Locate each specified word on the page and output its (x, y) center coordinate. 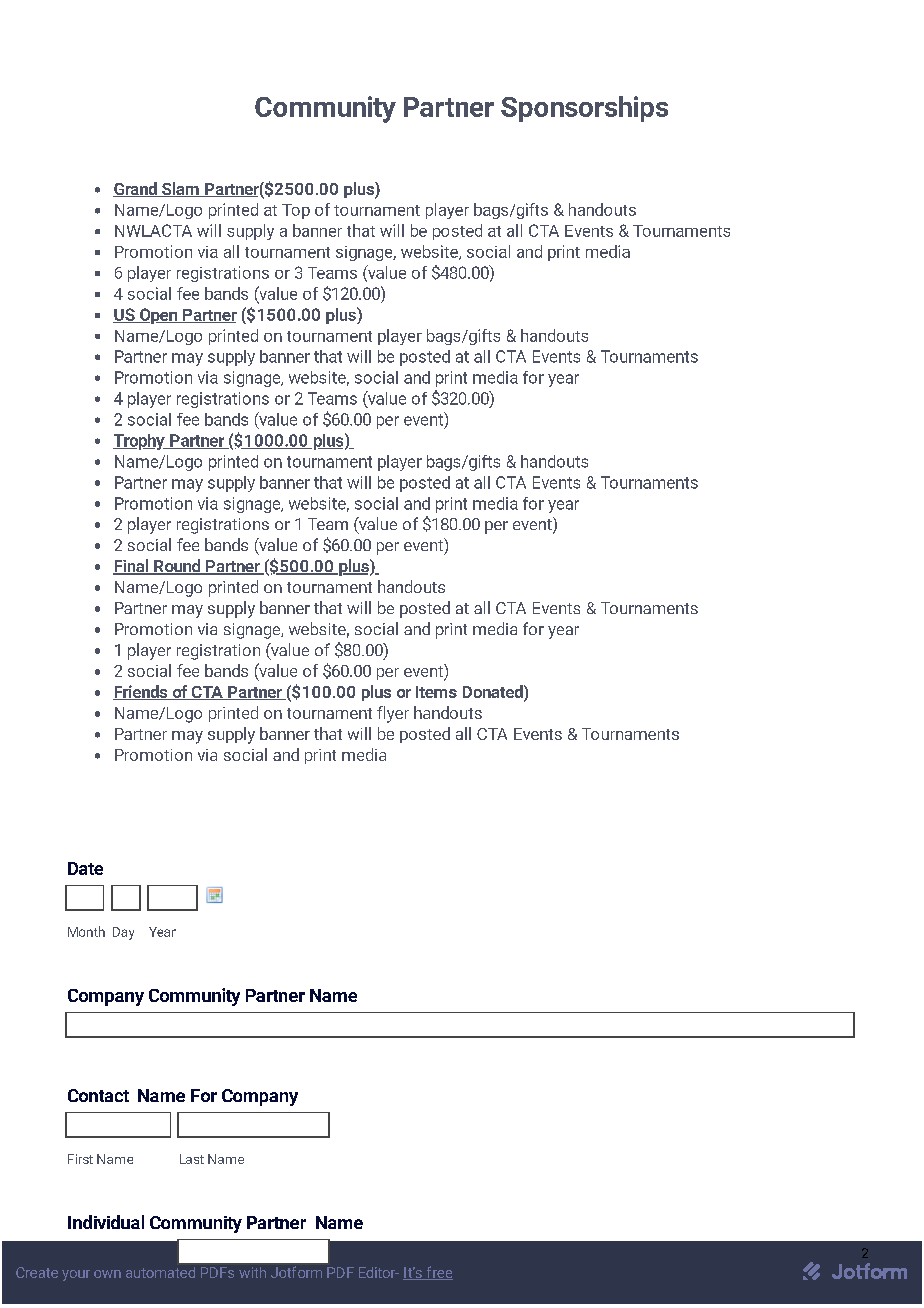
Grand (136, 189)
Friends (141, 692)
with (252, 1272)
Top (296, 211)
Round (177, 567)
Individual (106, 1222)
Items (436, 692)
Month (86, 931)
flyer (393, 714)
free (438, 1273)
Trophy (140, 442)
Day (123, 933)
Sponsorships (584, 109)
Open (158, 316)
